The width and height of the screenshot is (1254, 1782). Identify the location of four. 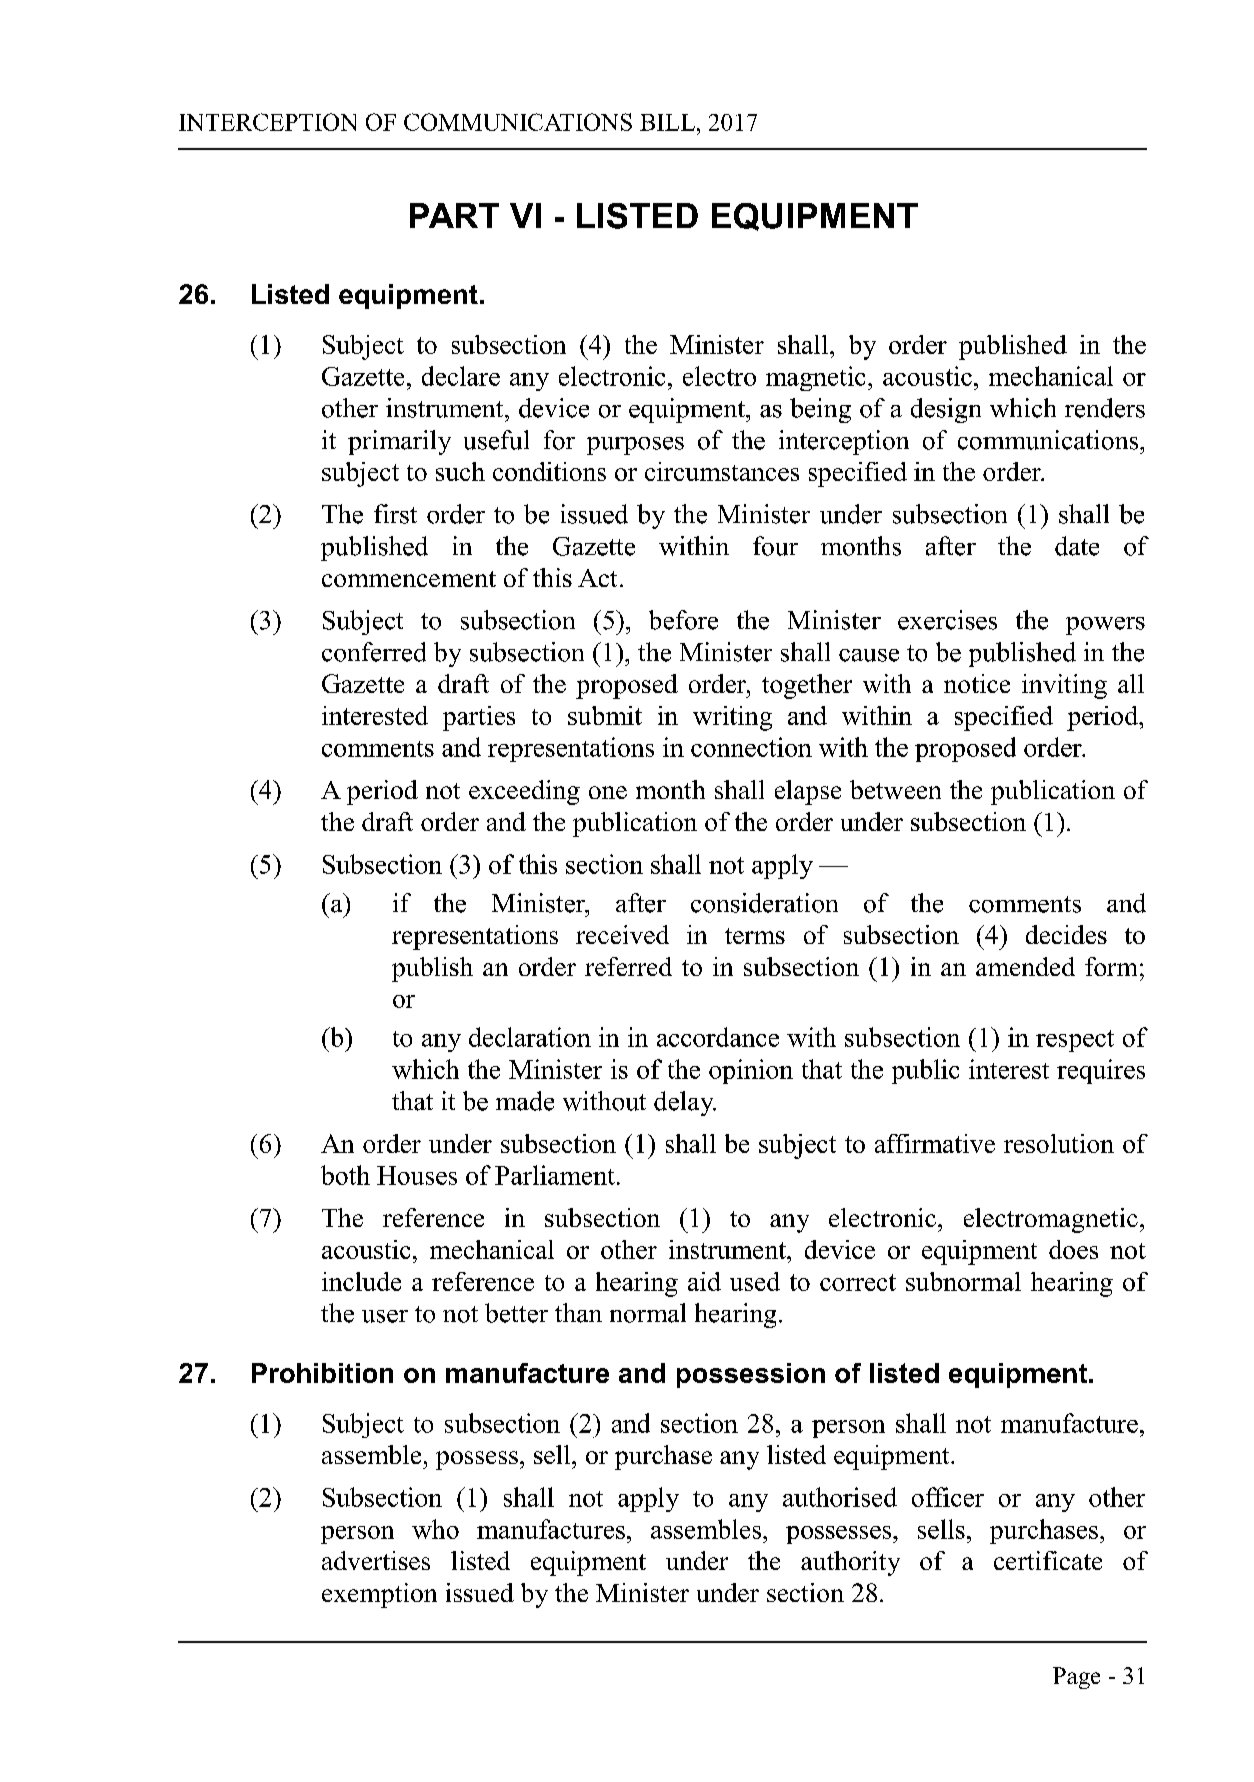
(775, 546).
